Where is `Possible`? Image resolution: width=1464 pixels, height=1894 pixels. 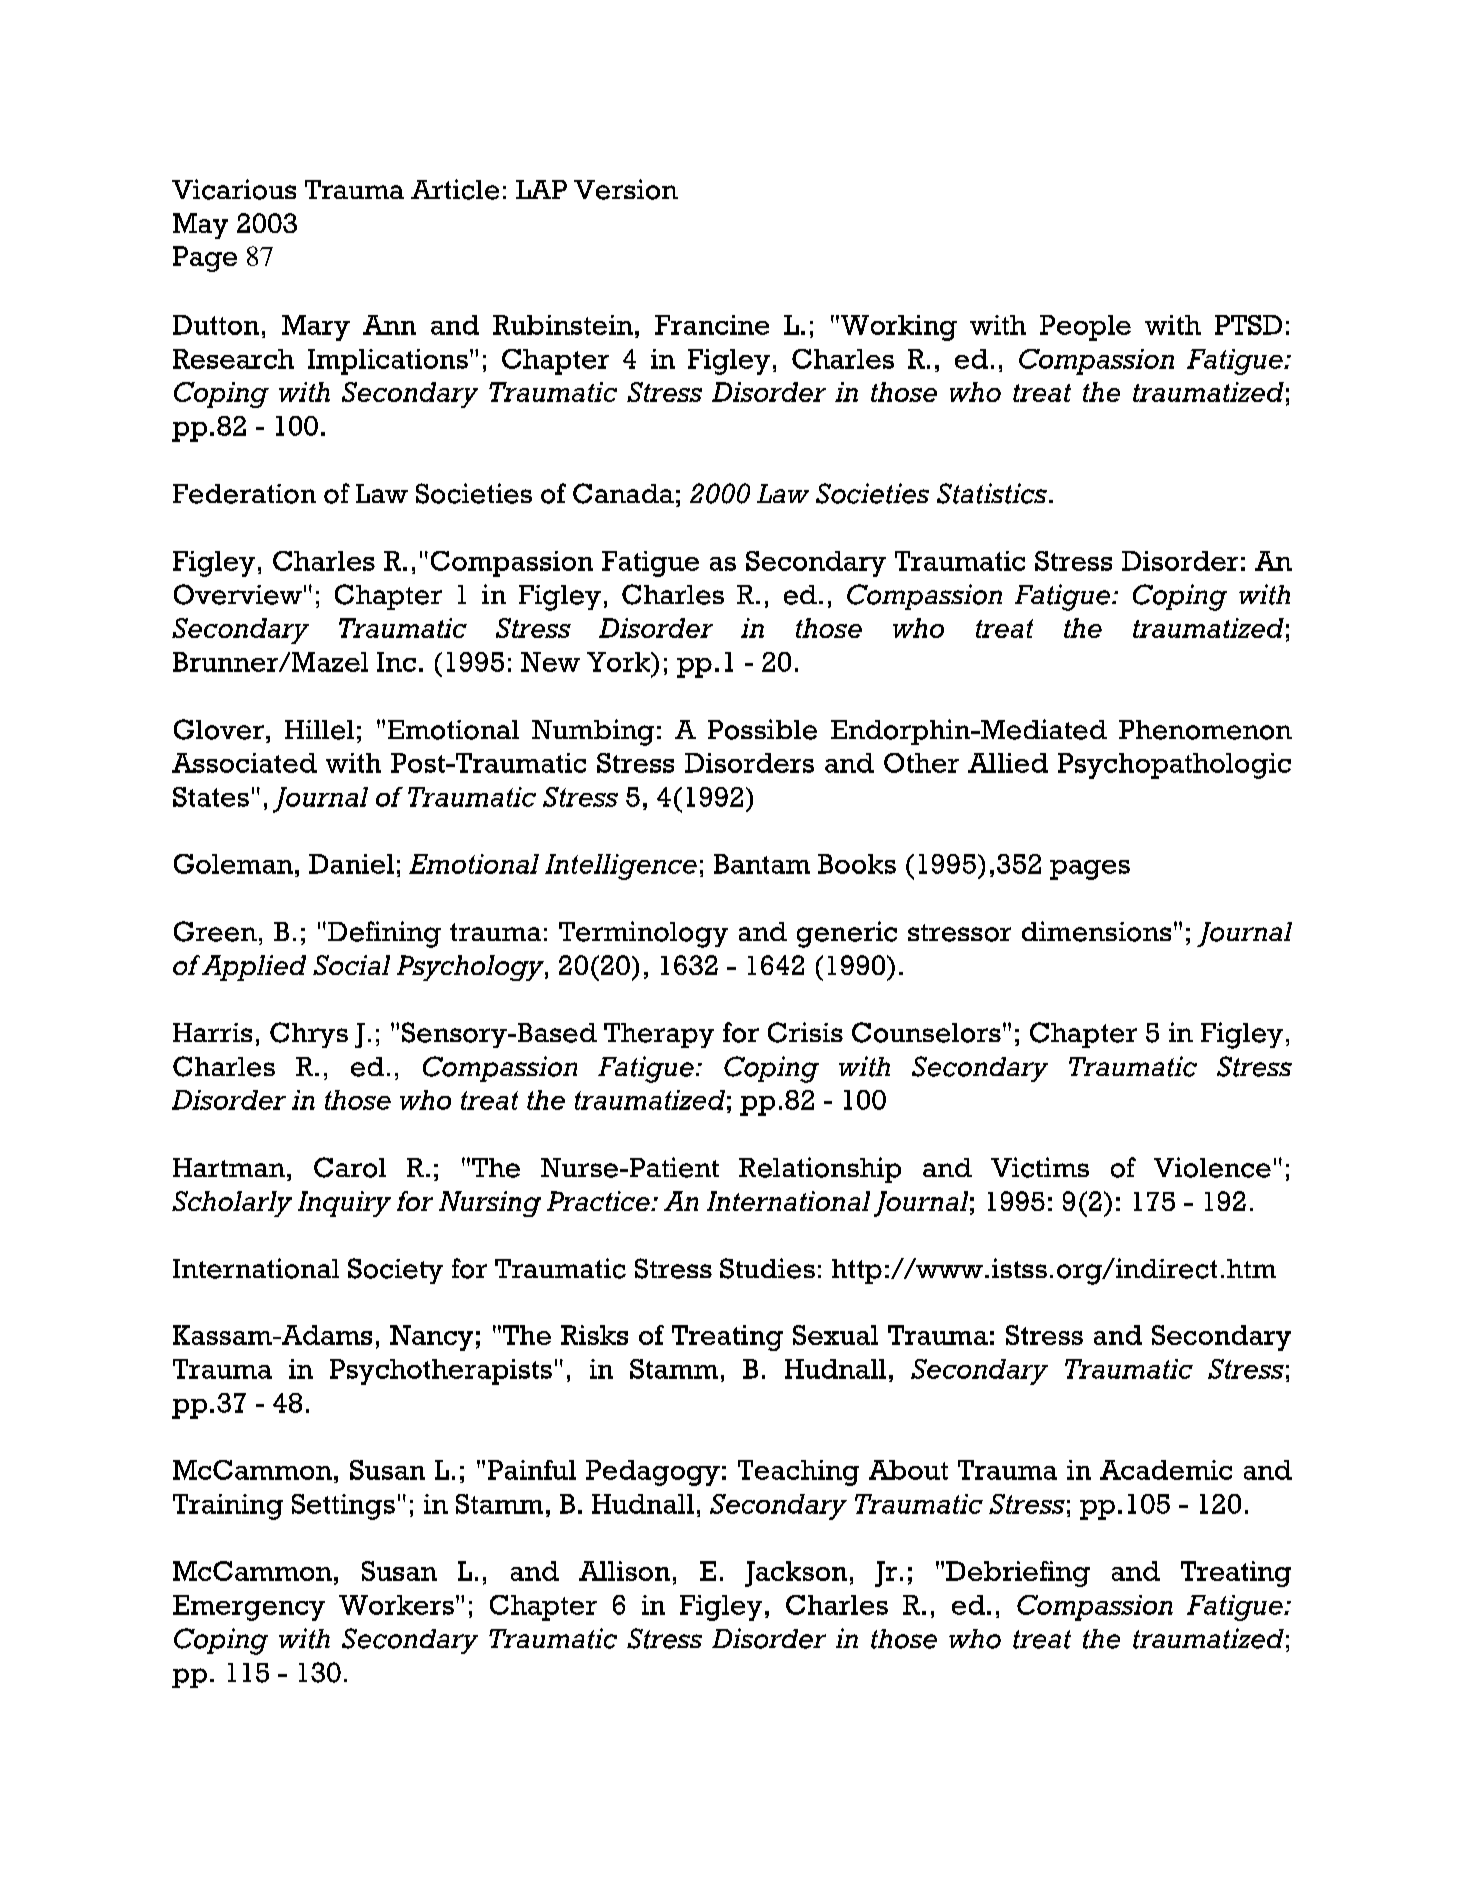 Possible is located at coordinates (762, 729).
